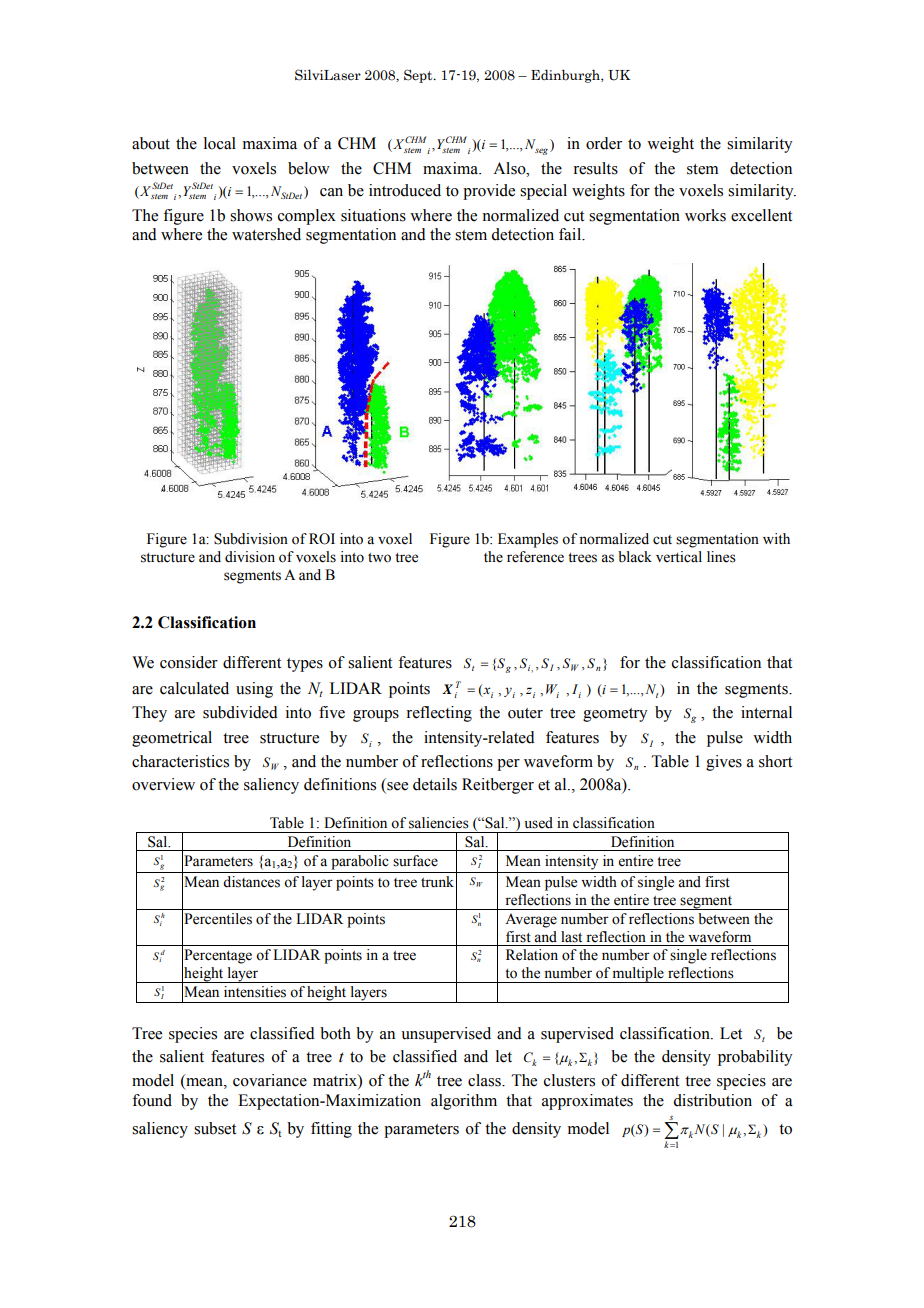  Describe the element at coordinates (528, 540) in the screenshot. I see `Examples` at that location.
